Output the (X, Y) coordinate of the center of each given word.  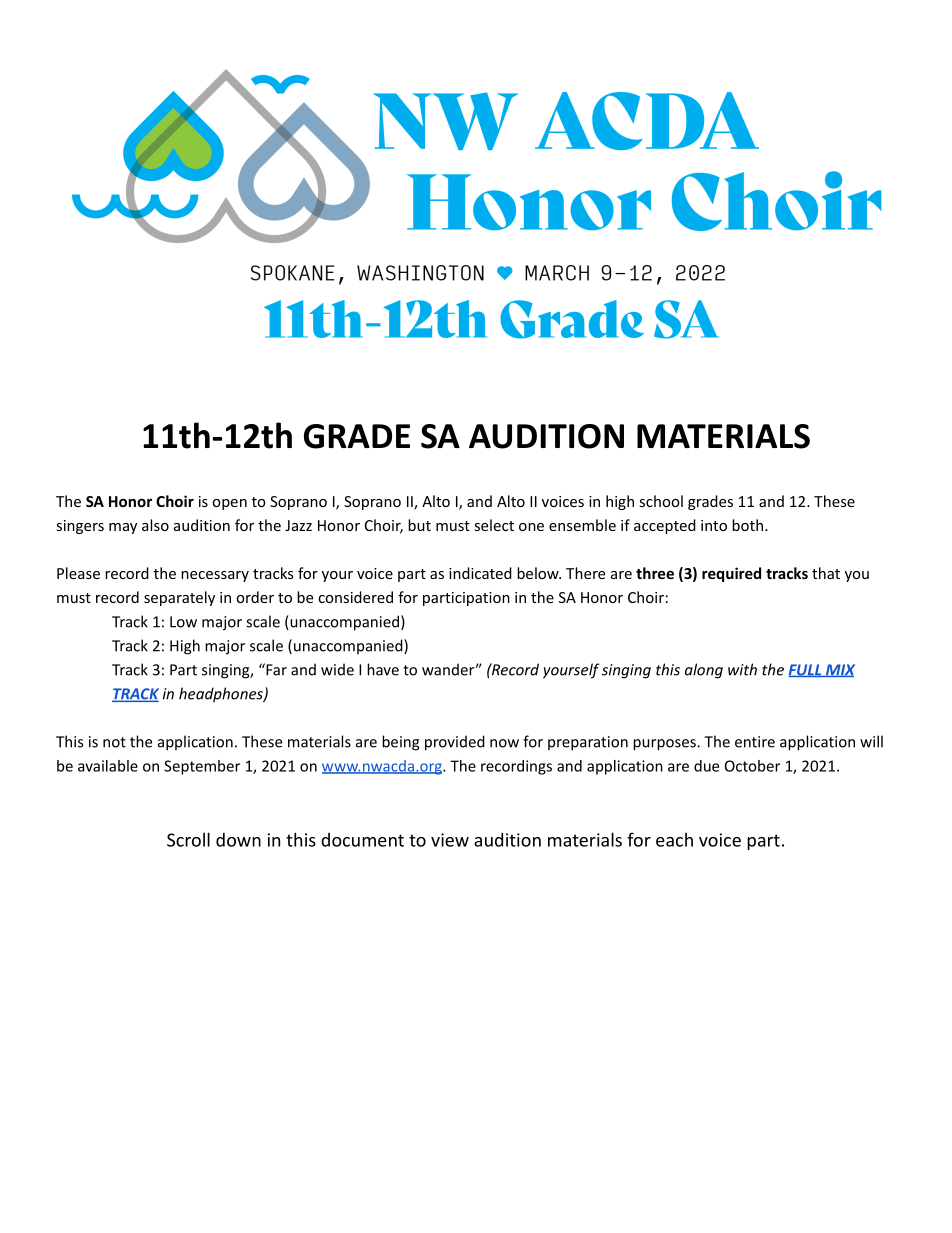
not (114, 742)
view (450, 840)
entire (755, 742)
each (674, 840)
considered (355, 597)
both (747, 525)
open (229, 504)
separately (179, 598)
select (494, 525)
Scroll (188, 839)
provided (455, 743)
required (731, 574)
